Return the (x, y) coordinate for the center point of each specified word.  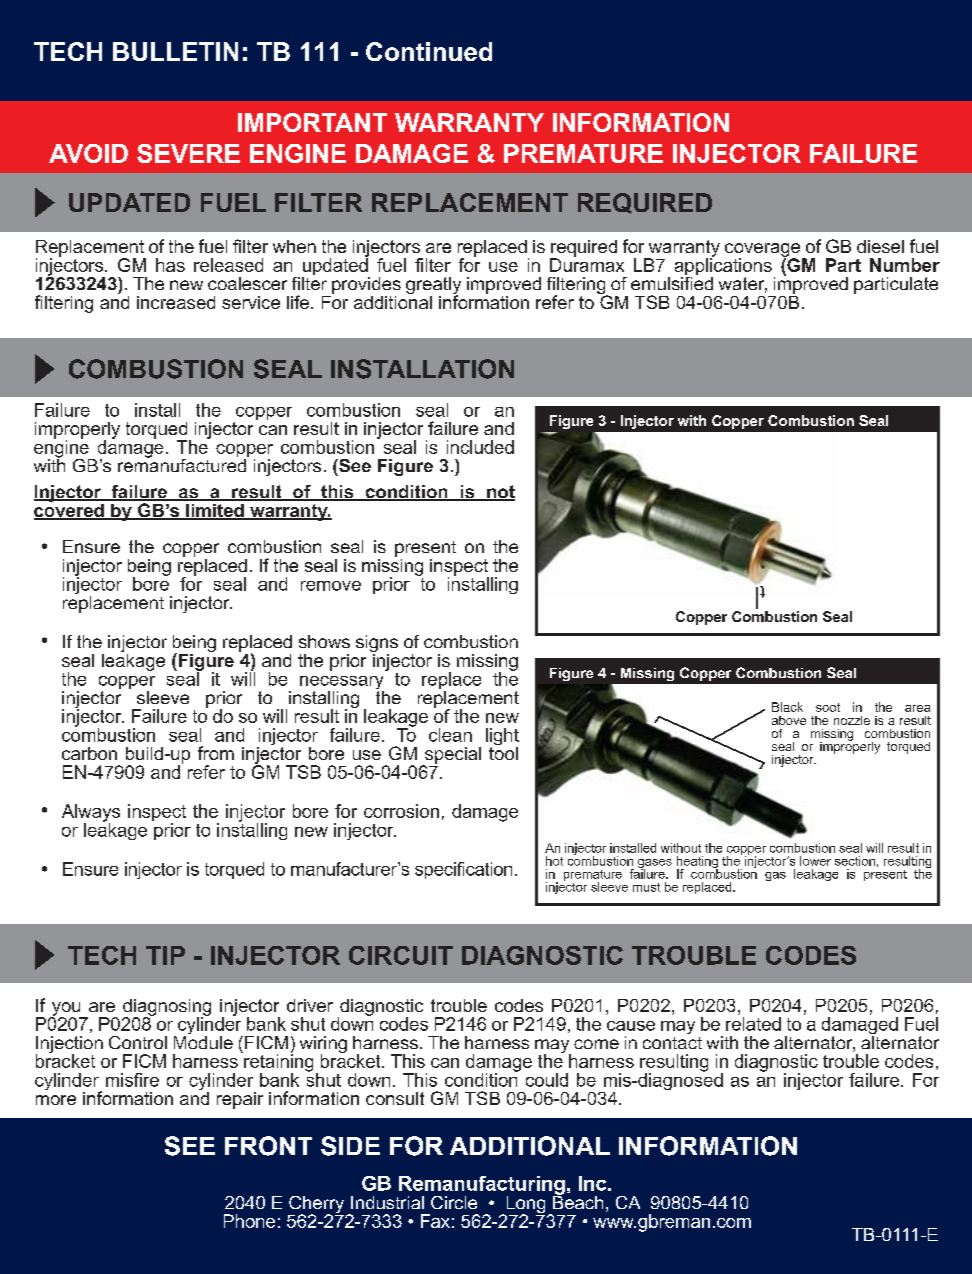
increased (176, 302)
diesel (880, 246)
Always (91, 814)
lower (815, 861)
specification (463, 870)
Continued (429, 51)
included (480, 447)
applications (723, 267)
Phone (249, 1221)
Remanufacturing (482, 1186)
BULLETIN (175, 51)
